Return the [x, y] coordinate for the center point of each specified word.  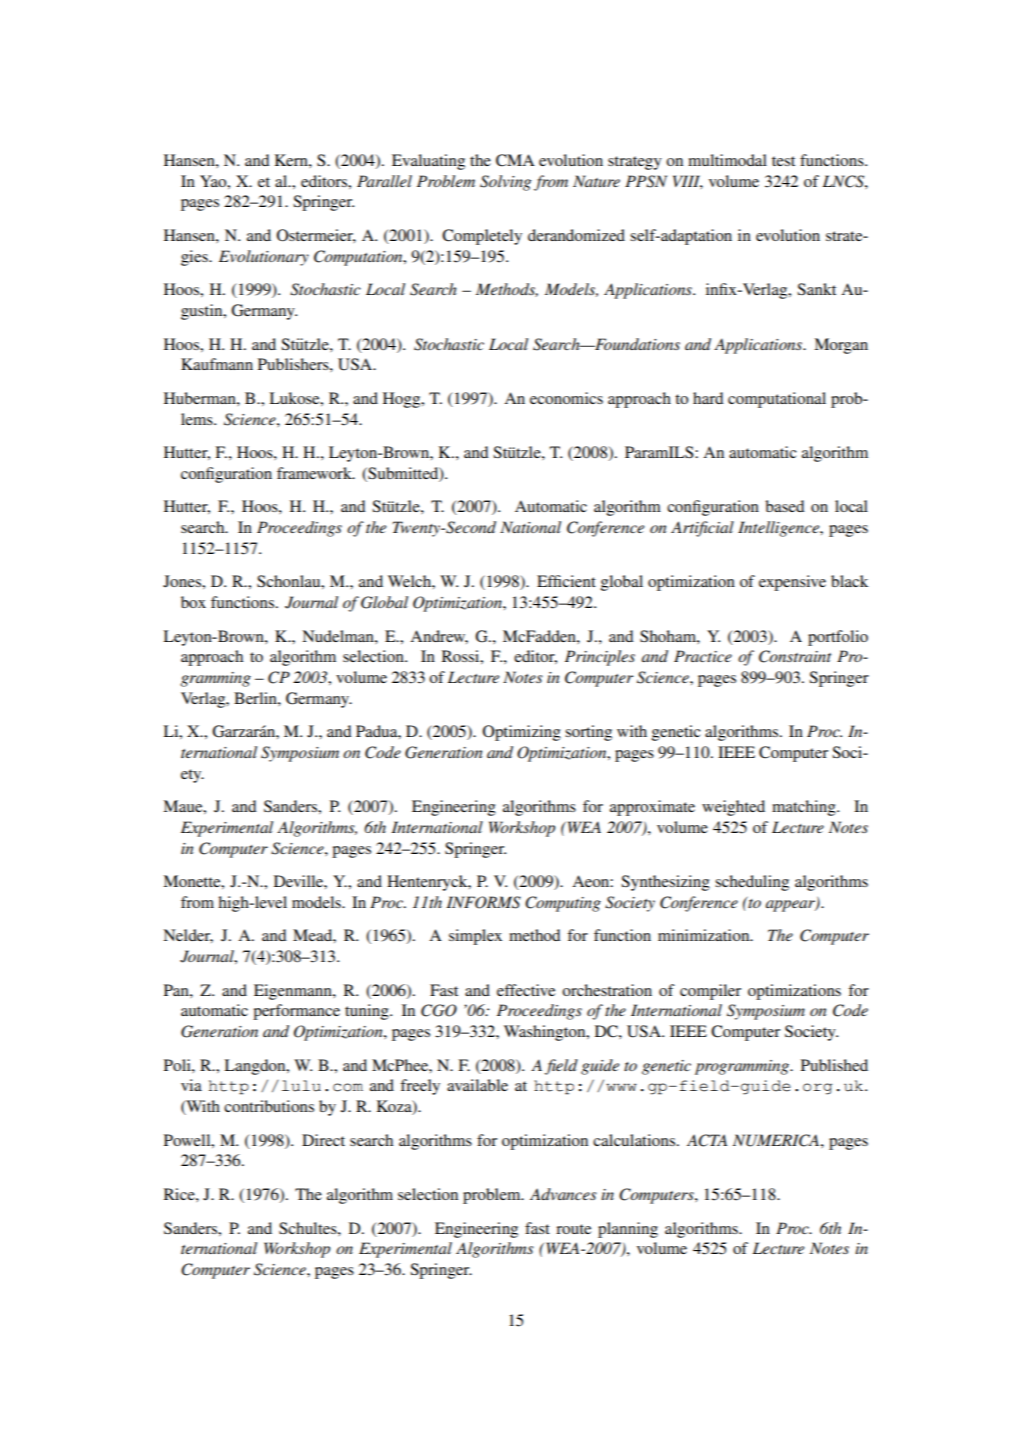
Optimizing [522, 733]
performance [296, 1012]
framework [315, 473]
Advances [563, 1194]
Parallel [384, 181]
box [193, 602]
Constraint [795, 656]
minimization [705, 935]
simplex [475, 937]
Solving [505, 183]
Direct [323, 1140]
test [783, 161]
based [785, 506]
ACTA [707, 1140]
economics [566, 398]
